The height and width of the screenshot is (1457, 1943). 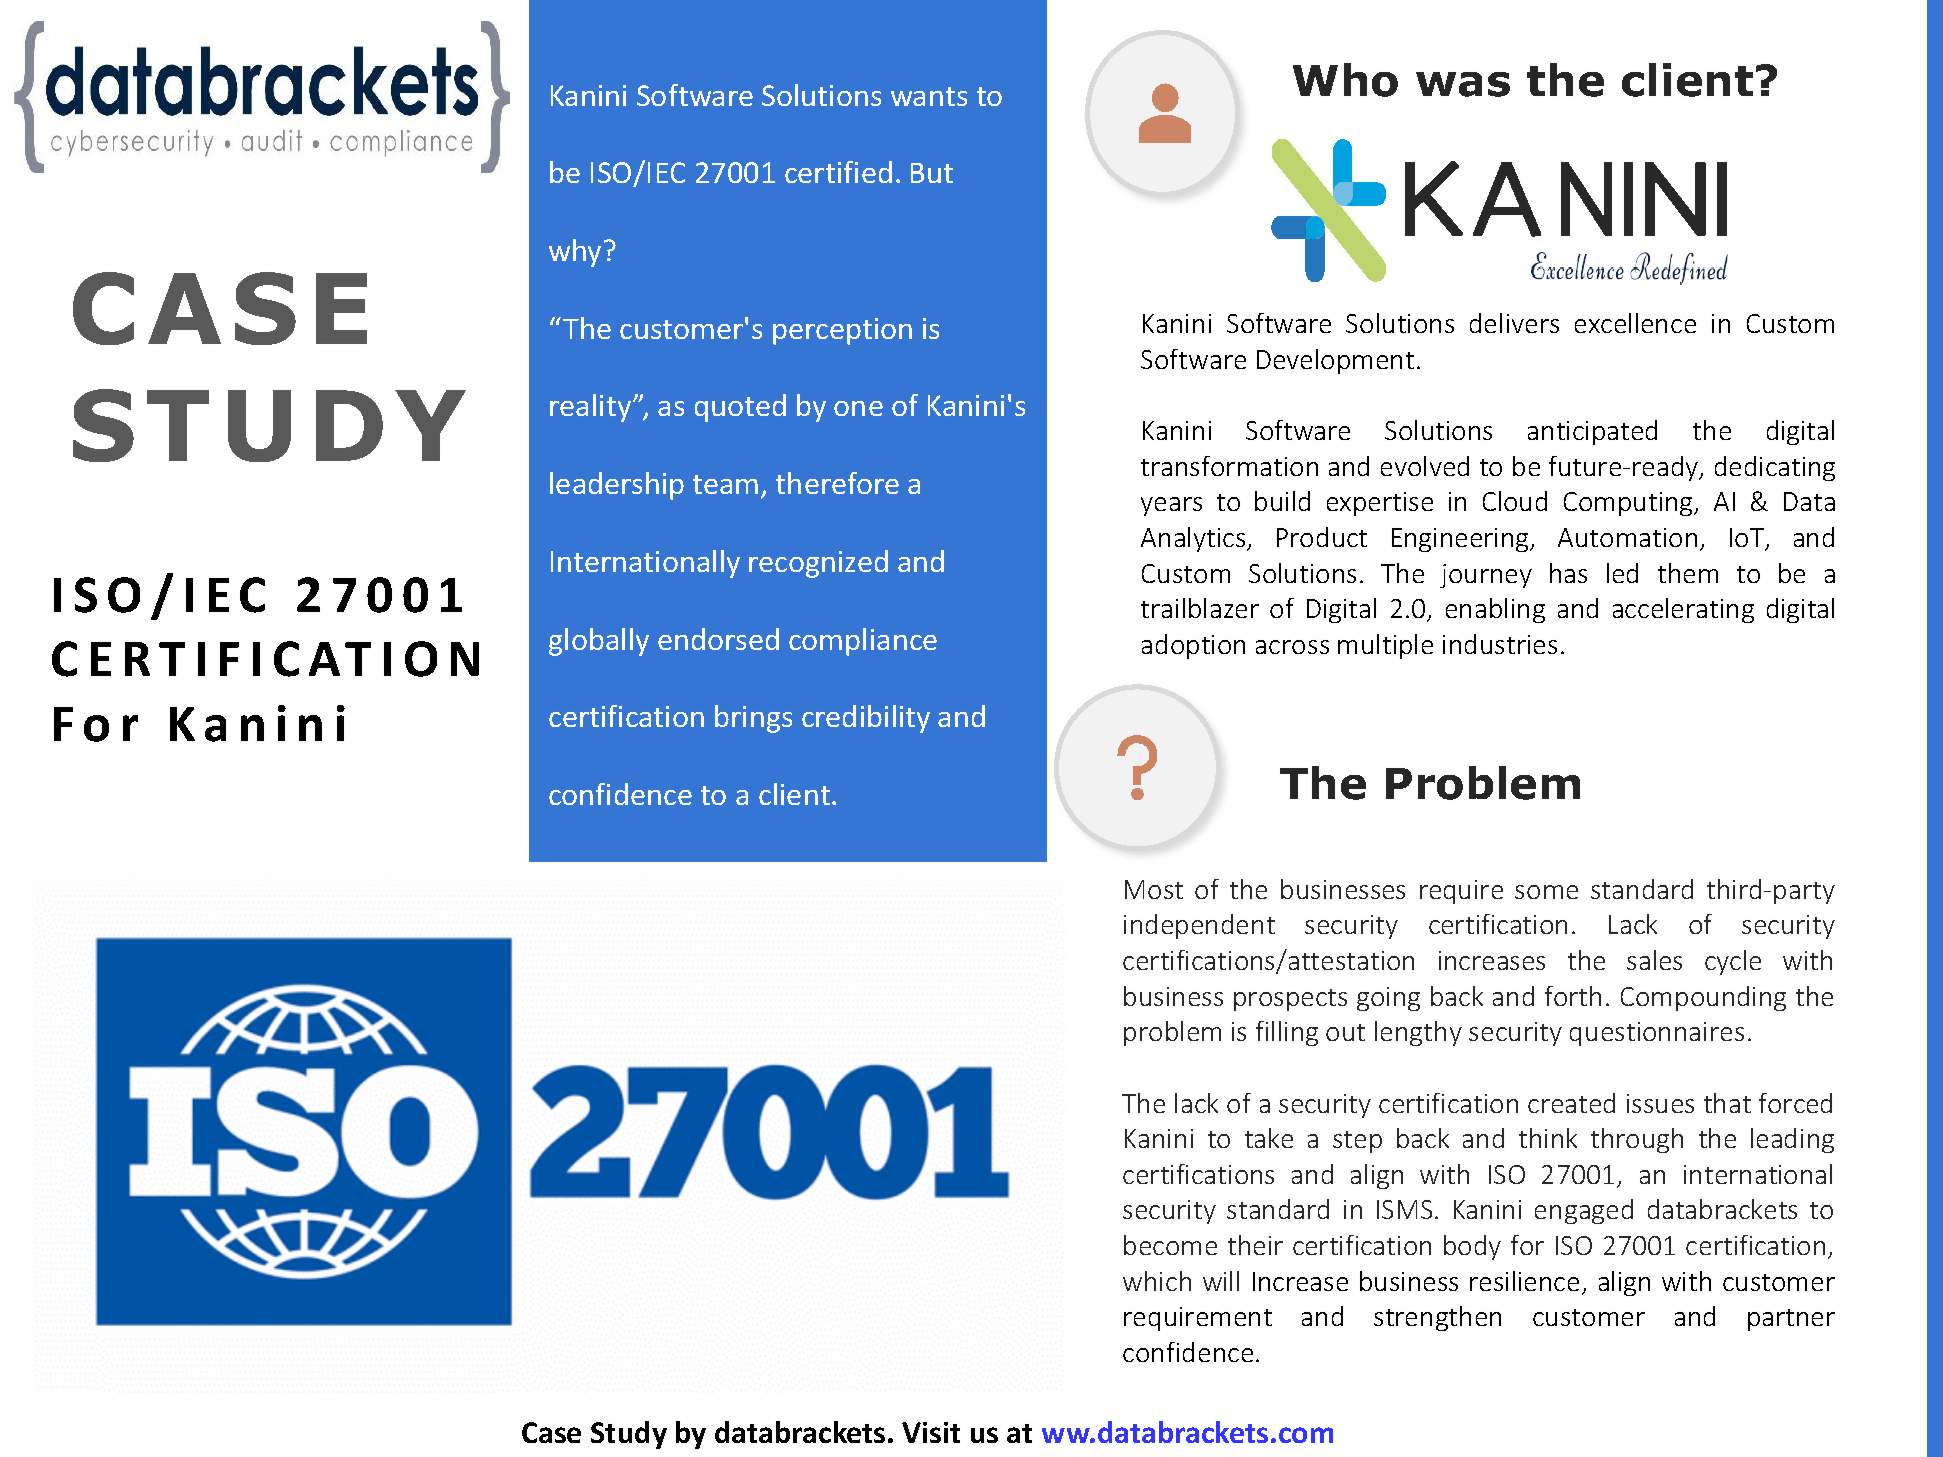 I want to click on was, so click(x=1463, y=84).
